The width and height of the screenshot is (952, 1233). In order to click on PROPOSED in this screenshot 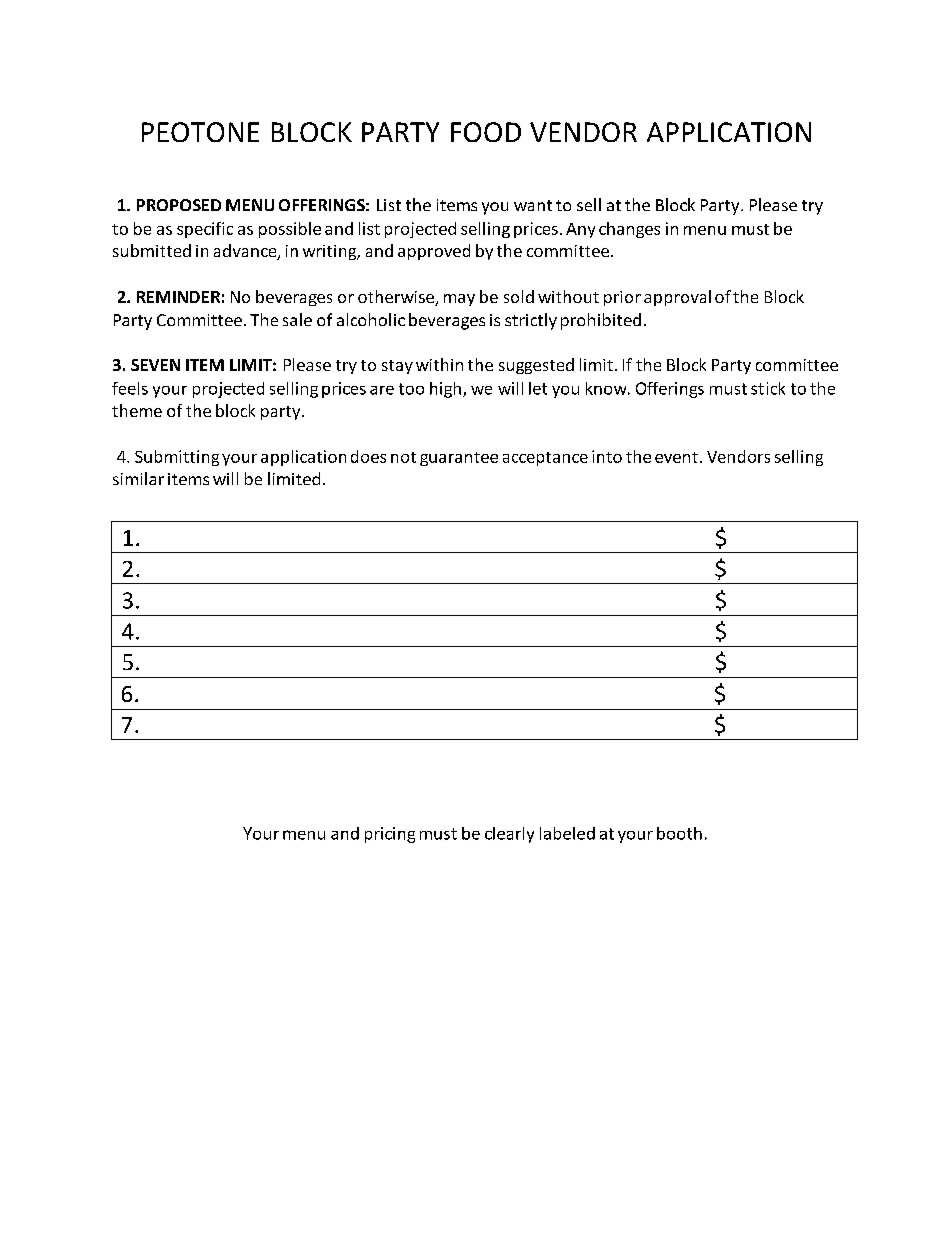, I will do `click(179, 205)`.
